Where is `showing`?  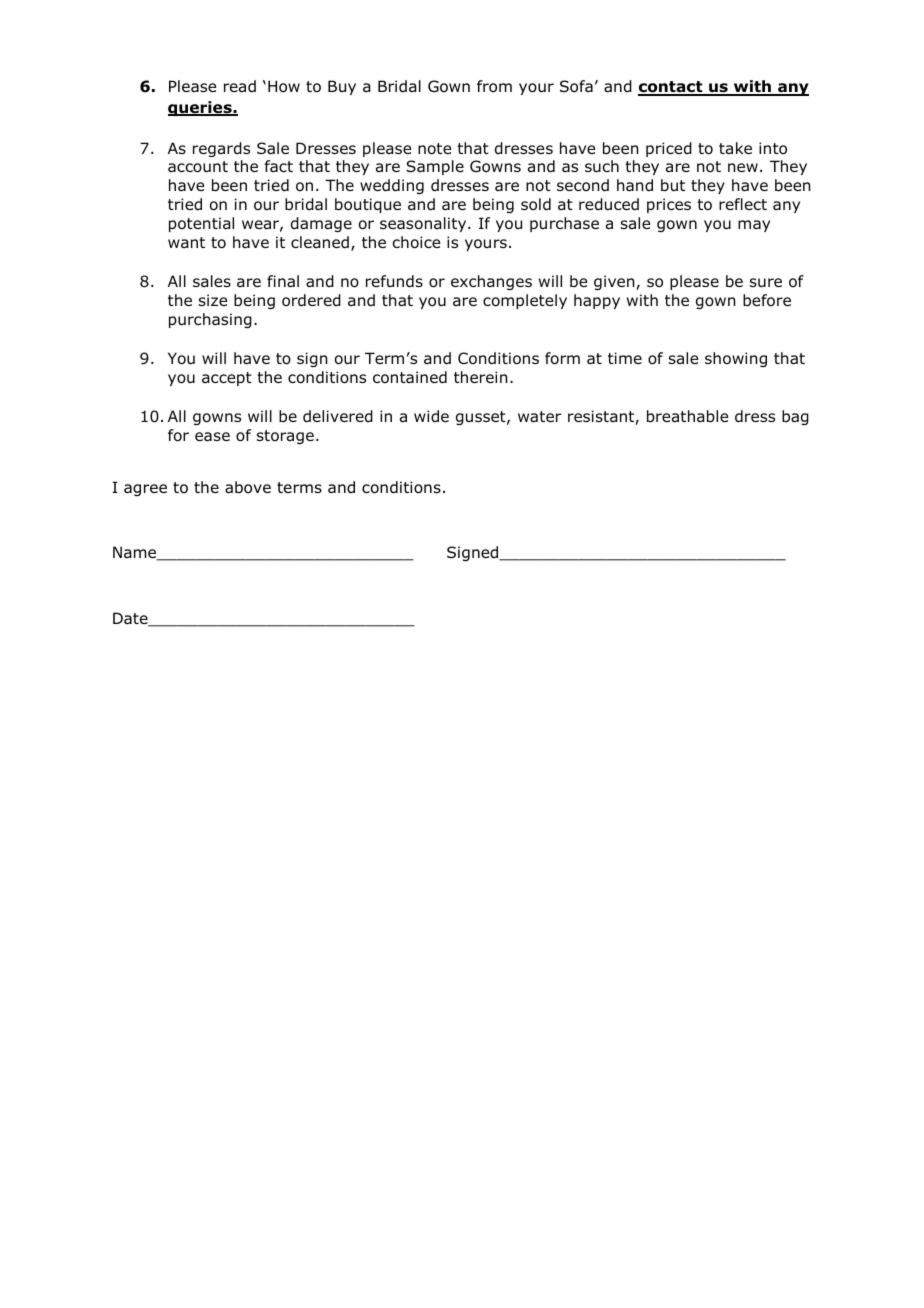 showing is located at coordinates (736, 359).
